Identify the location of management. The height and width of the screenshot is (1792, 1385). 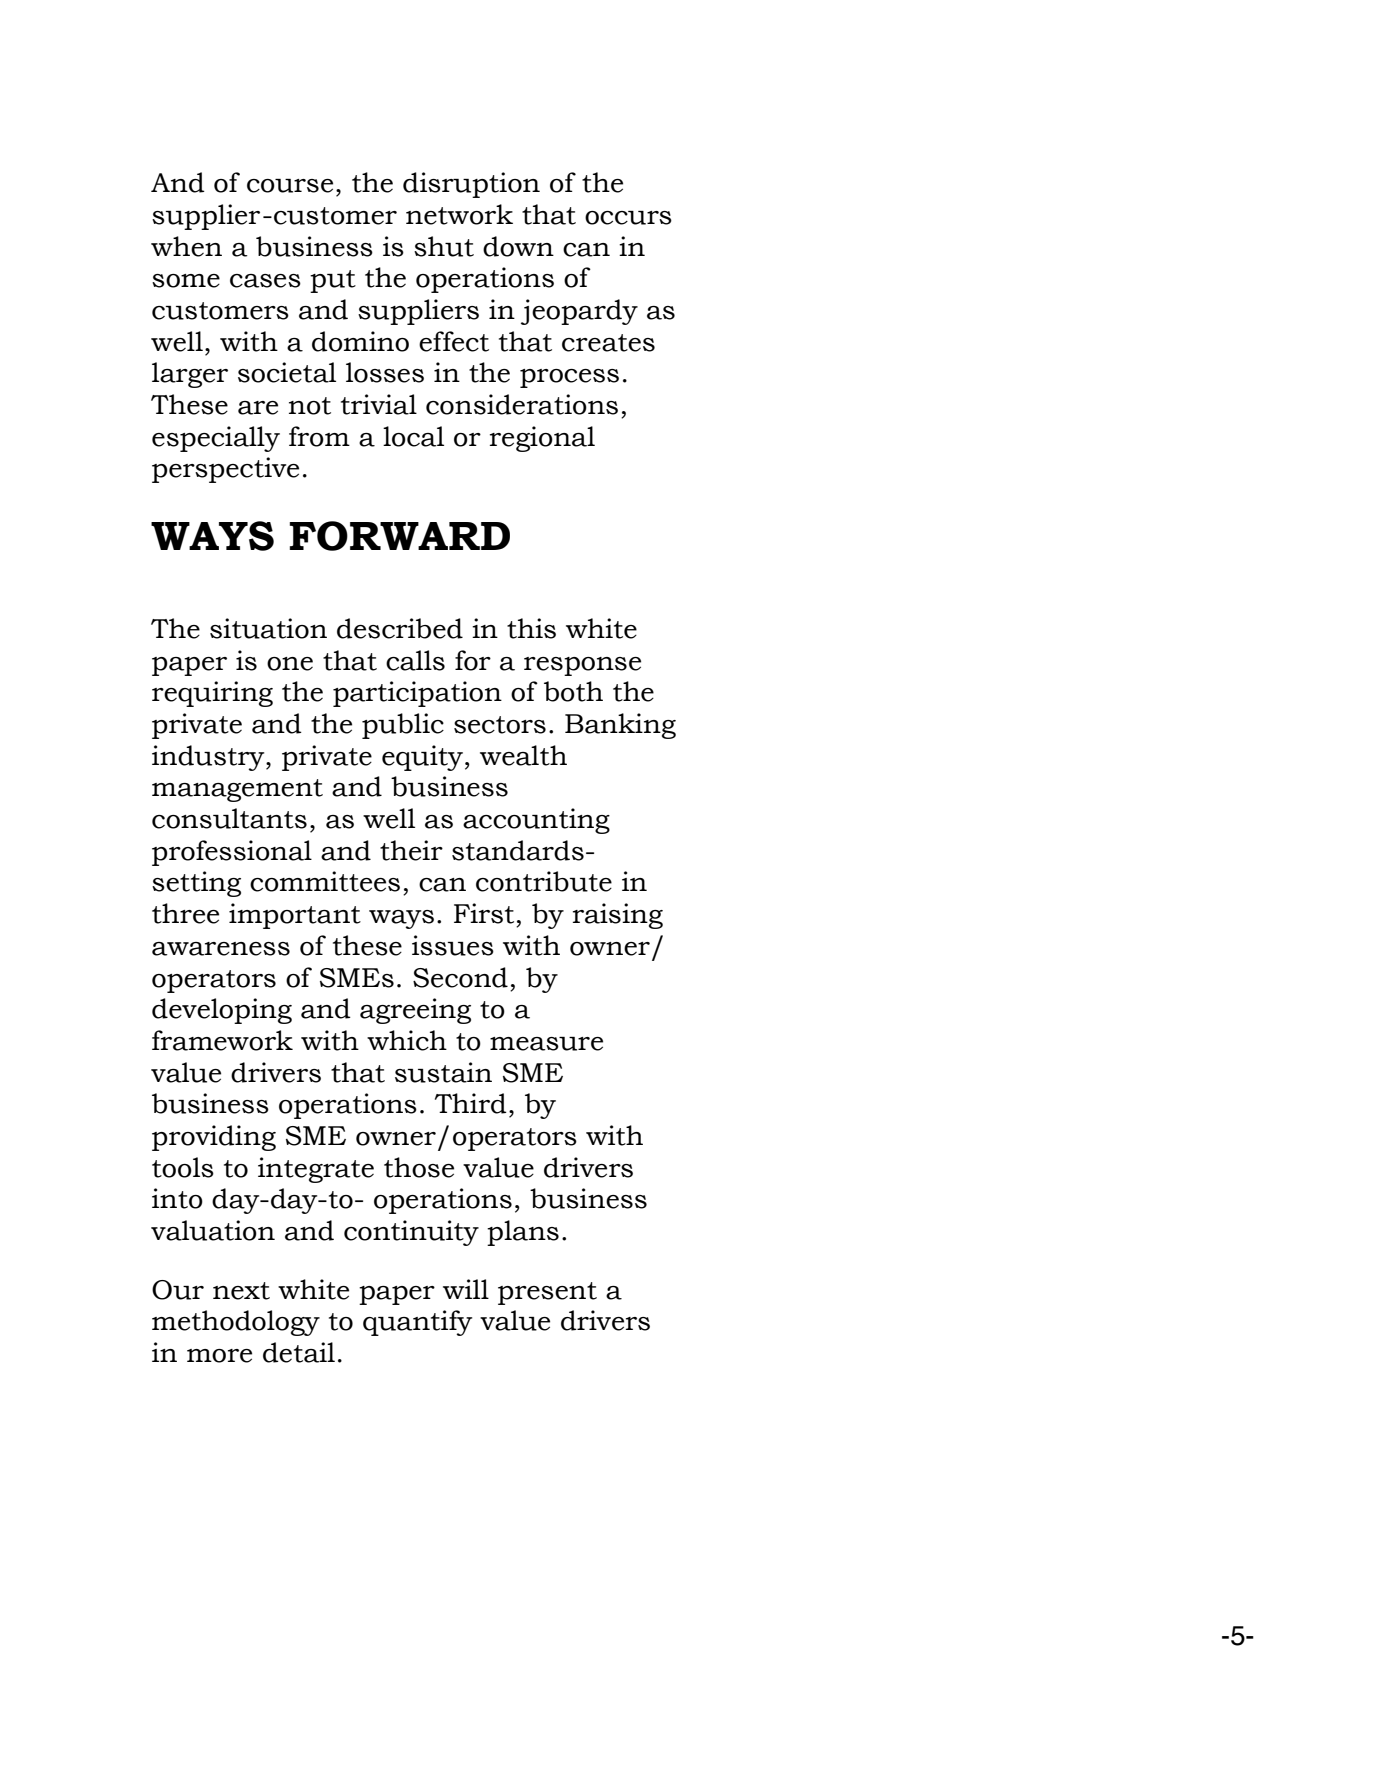
(237, 790).
